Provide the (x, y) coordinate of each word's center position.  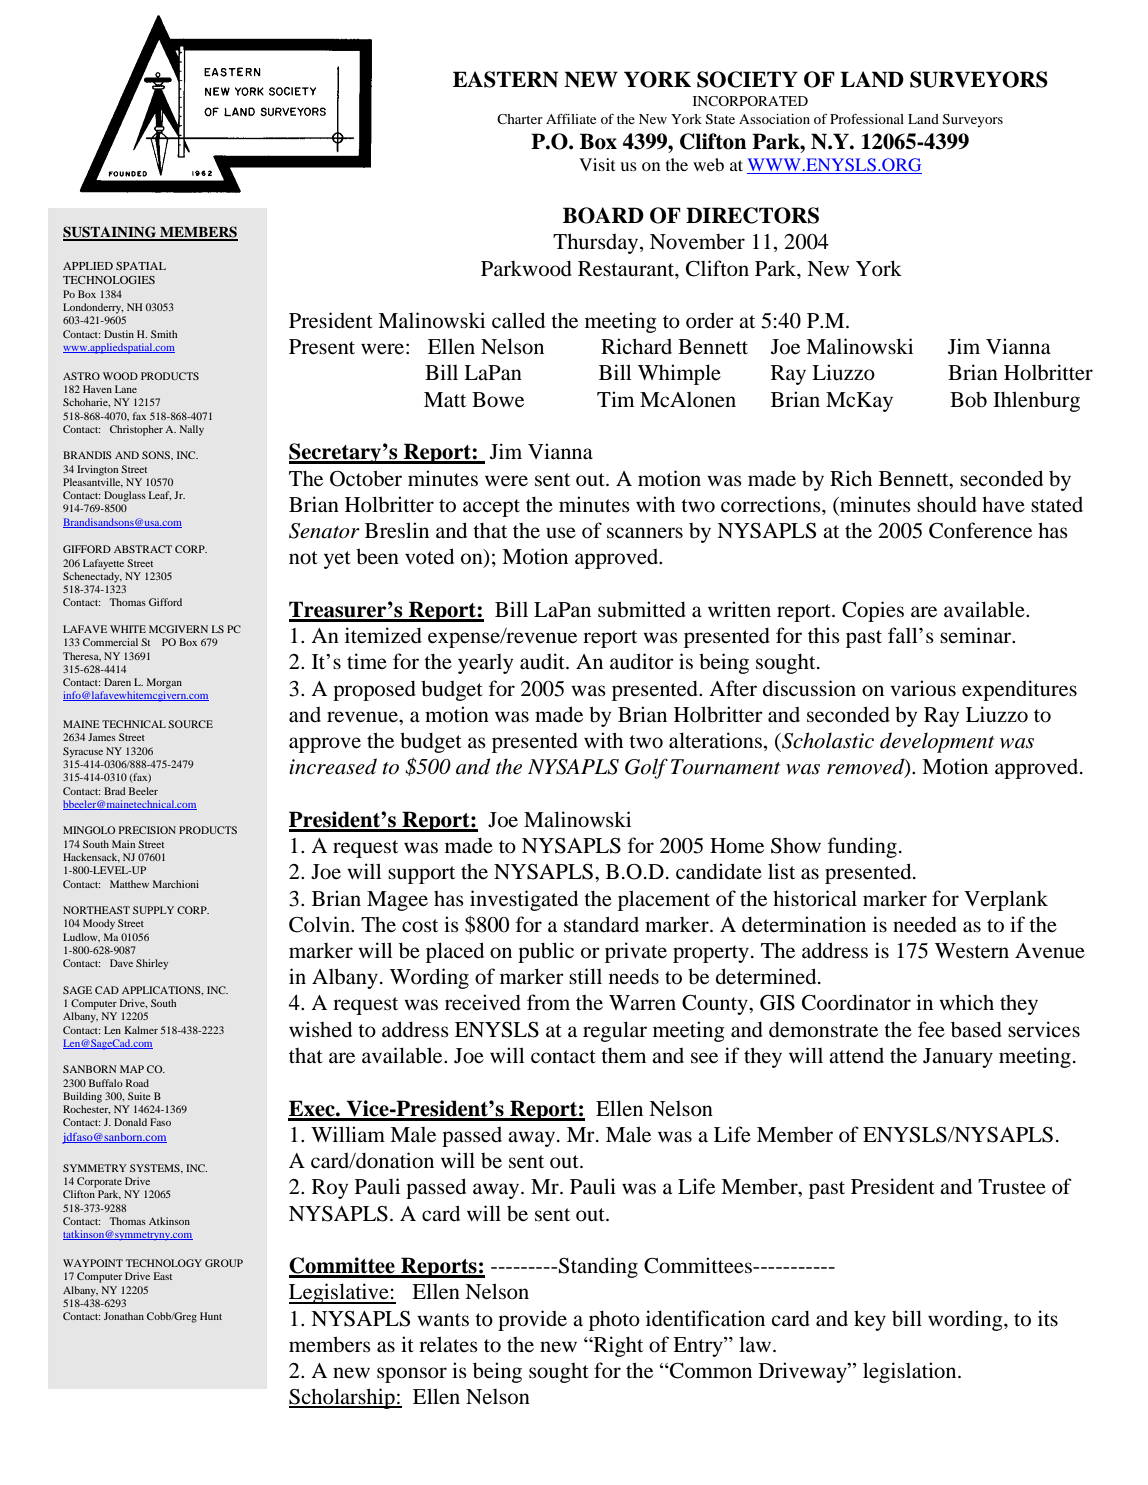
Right (617, 1346)
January (958, 1058)
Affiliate (571, 119)
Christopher (136, 430)
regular (615, 1031)
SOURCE (190, 724)
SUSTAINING (111, 233)
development (937, 742)
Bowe (498, 400)
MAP (132, 1069)
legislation (911, 1372)
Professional (867, 119)
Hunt (211, 1316)
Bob (968, 400)
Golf (646, 768)
